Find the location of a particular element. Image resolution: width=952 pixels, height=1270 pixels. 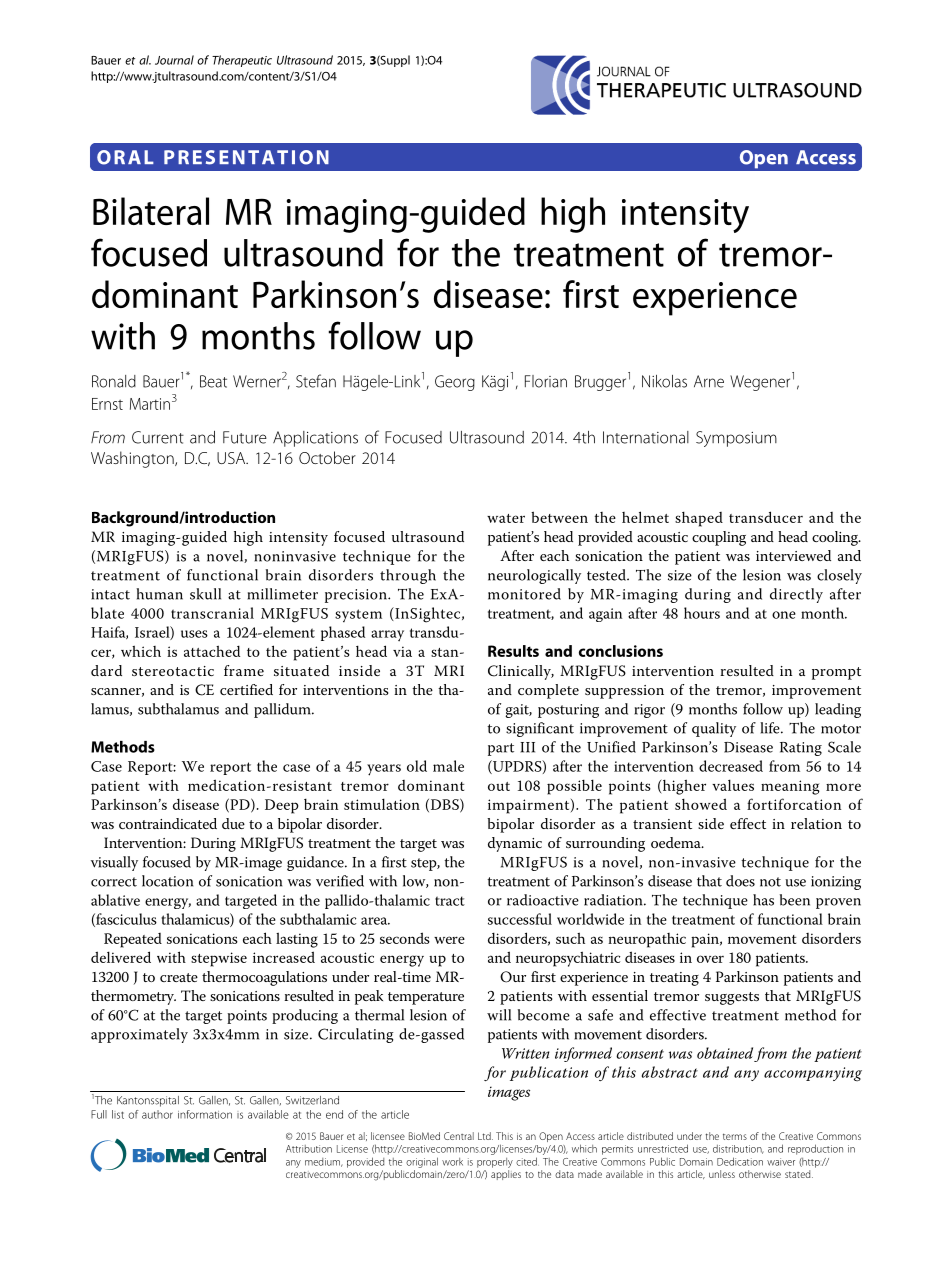

values is located at coordinates (733, 785).
